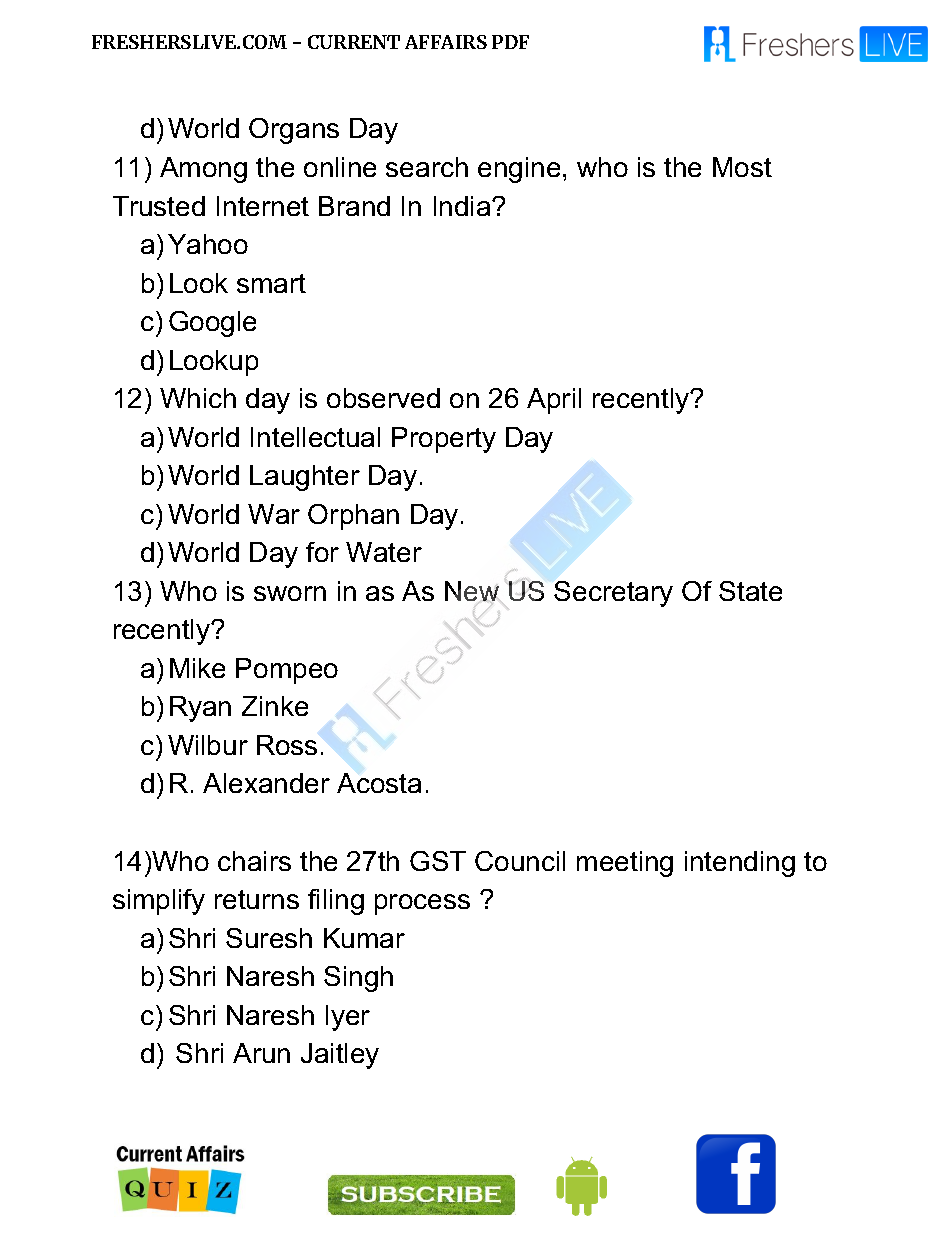  Describe the element at coordinates (625, 864) in the screenshot. I see `meeting` at that location.
